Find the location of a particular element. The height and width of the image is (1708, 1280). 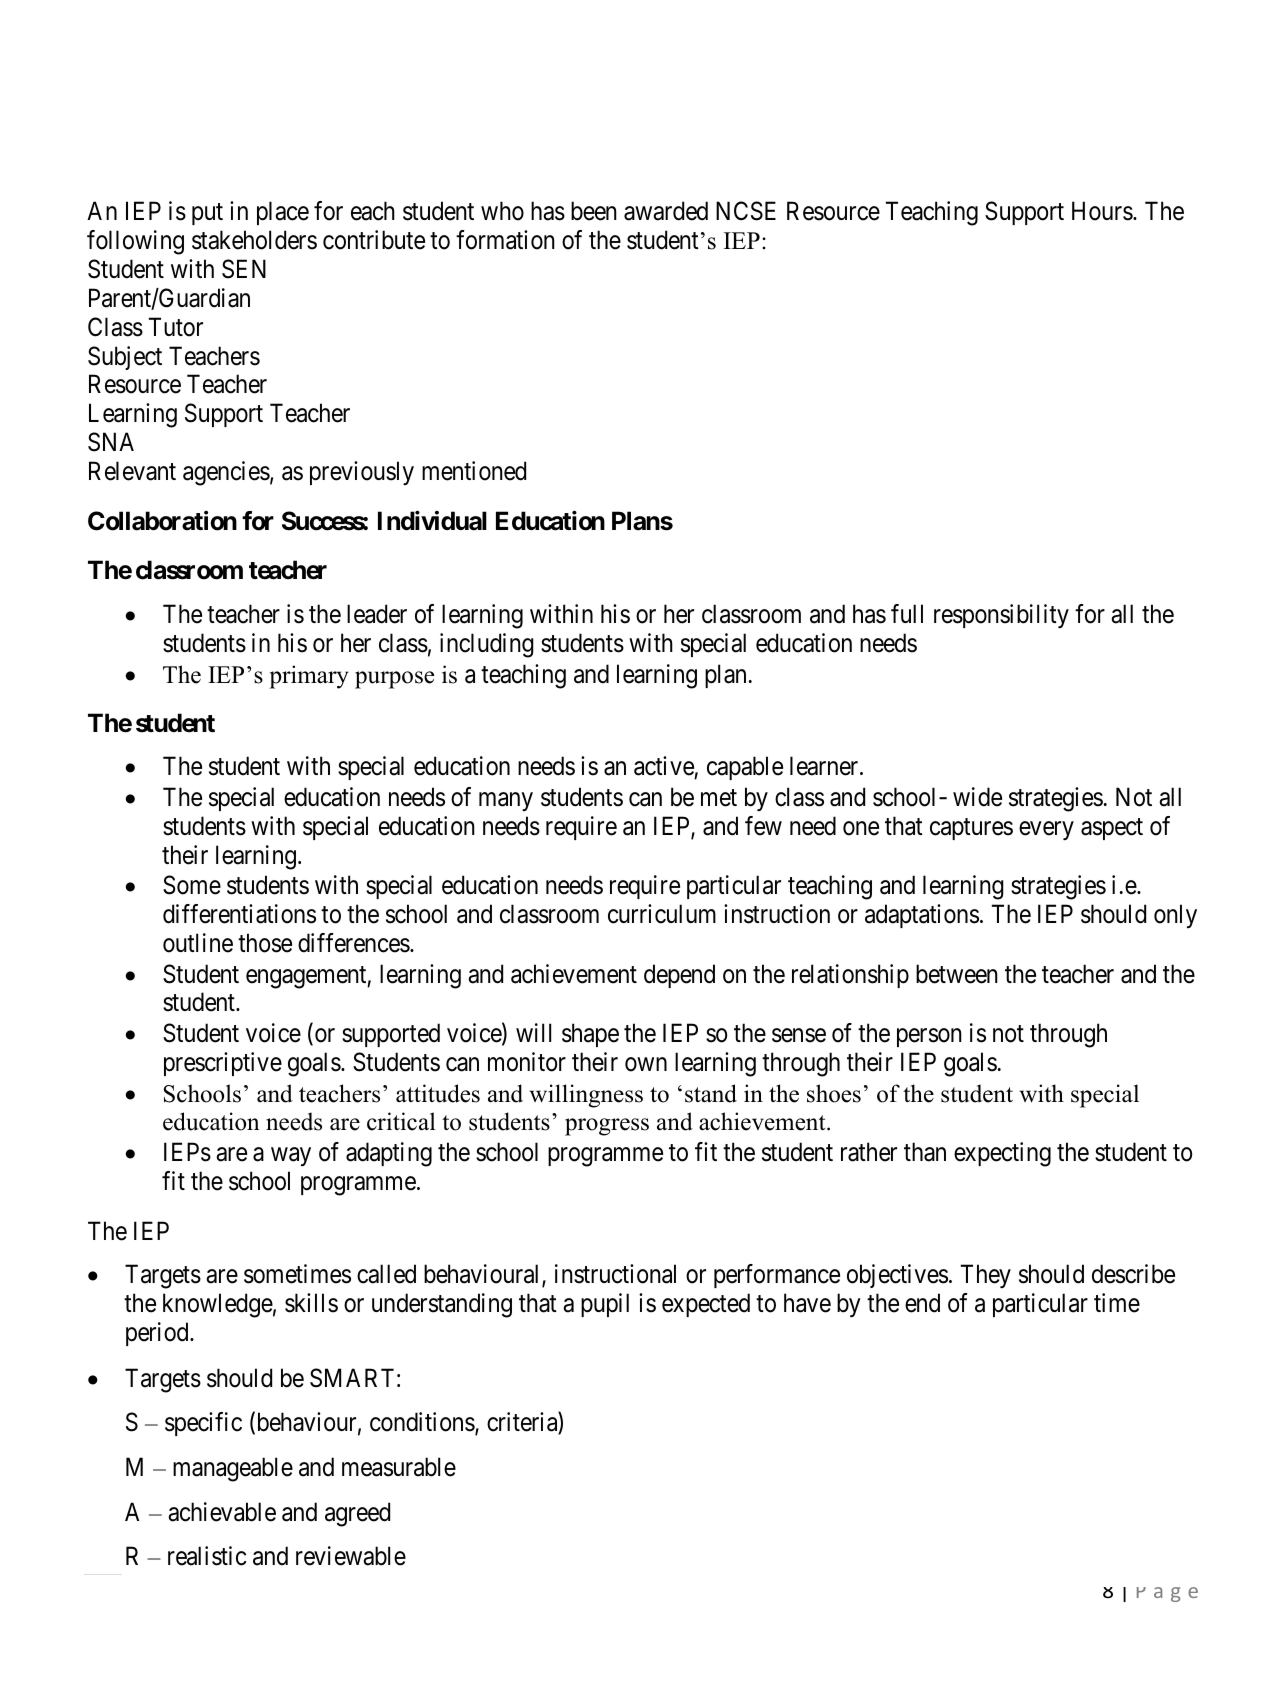

achievable is located at coordinates (222, 1512).
